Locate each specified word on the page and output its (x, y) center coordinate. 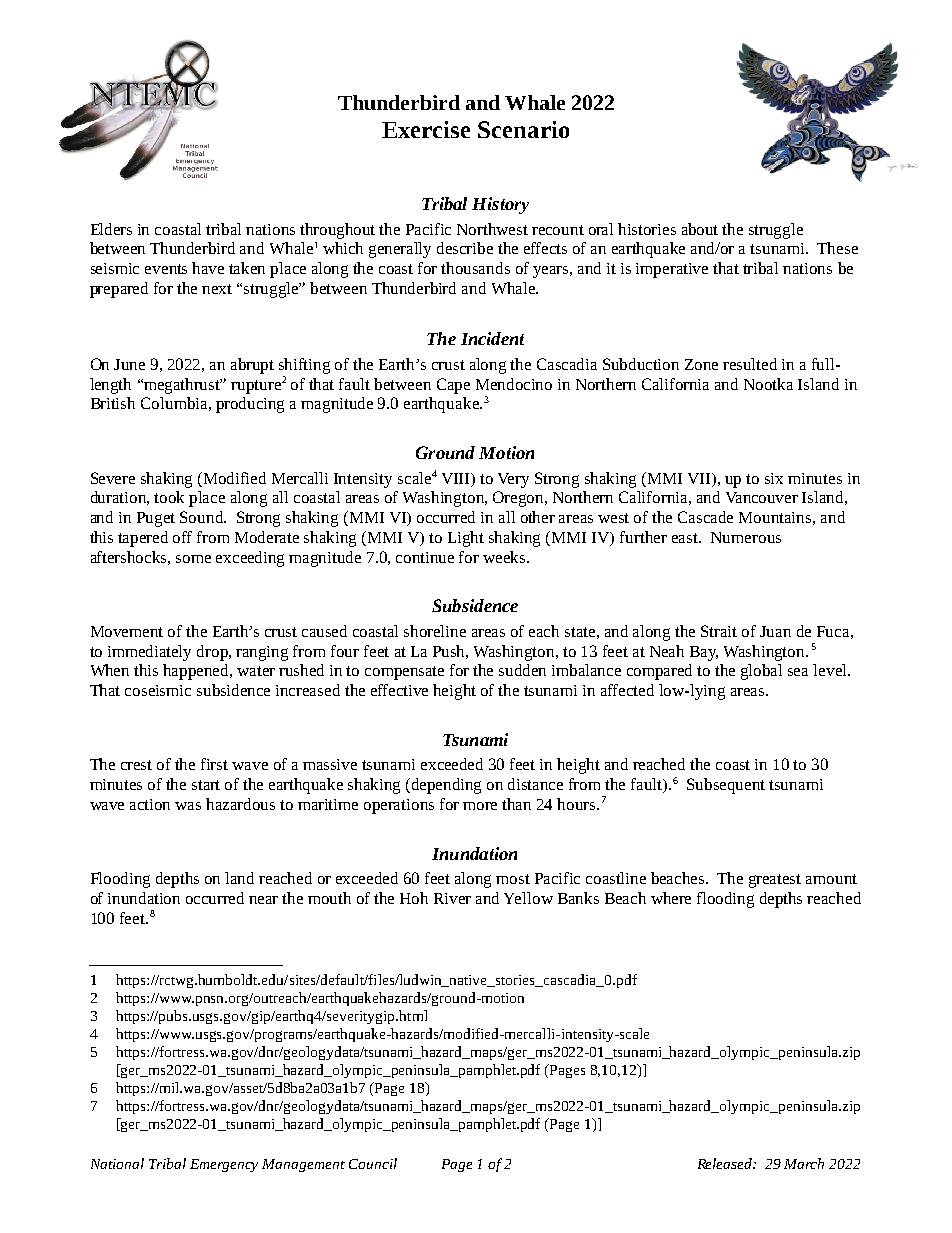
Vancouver (762, 497)
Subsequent (726, 786)
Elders (111, 229)
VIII (457, 480)
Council (373, 1163)
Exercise (426, 129)
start (206, 785)
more (480, 806)
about (700, 229)
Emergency (224, 1165)
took (169, 497)
